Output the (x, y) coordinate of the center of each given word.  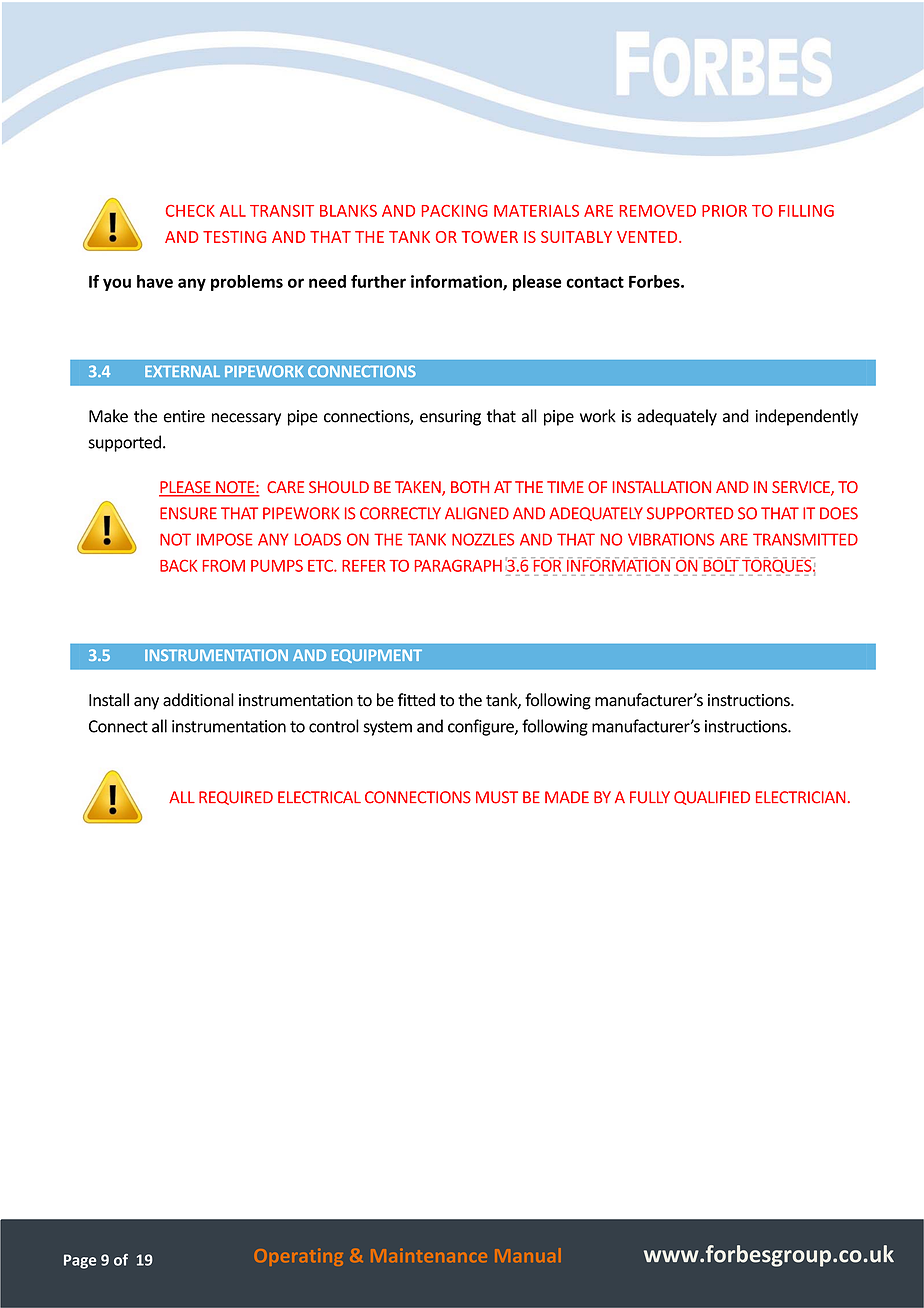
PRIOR (724, 211)
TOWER (489, 237)
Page (80, 1261)
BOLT (720, 564)
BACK (178, 565)
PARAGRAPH (458, 565)
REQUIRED (236, 798)
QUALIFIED (712, 798)
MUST (497, 797)
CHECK (190, 211)
